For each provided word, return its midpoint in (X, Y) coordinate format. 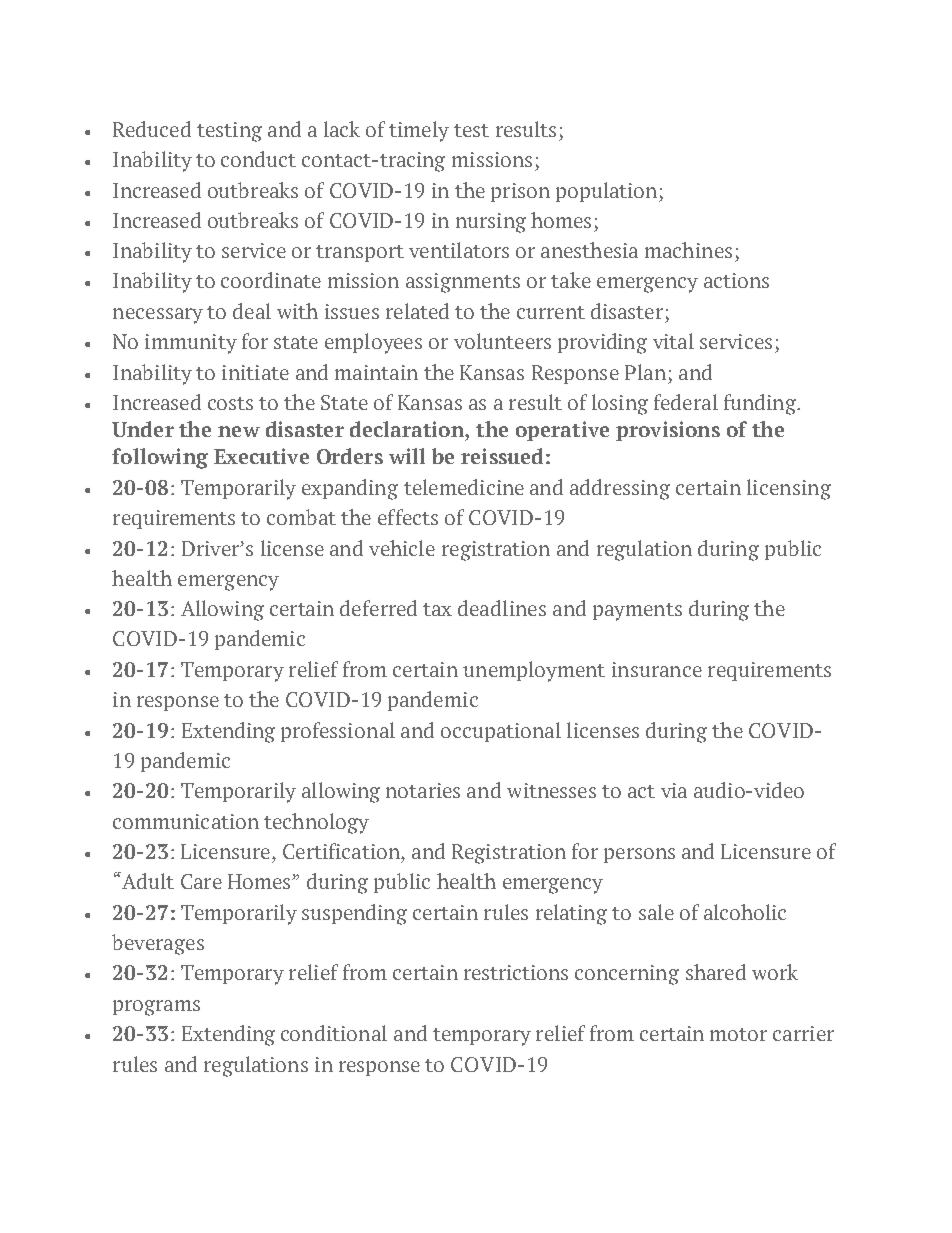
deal (252, 311)
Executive (261, 456)
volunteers (502, 341)
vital (673, 341)
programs (156, 1008)
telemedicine (464, 487)
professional (338, 732)
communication (186, 821)
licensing (789, 489)
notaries (423, 790)
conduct (258, 159)
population (608, 192)
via (674, 790)
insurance (657, 669)
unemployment (534, 671)
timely (419, 131)
